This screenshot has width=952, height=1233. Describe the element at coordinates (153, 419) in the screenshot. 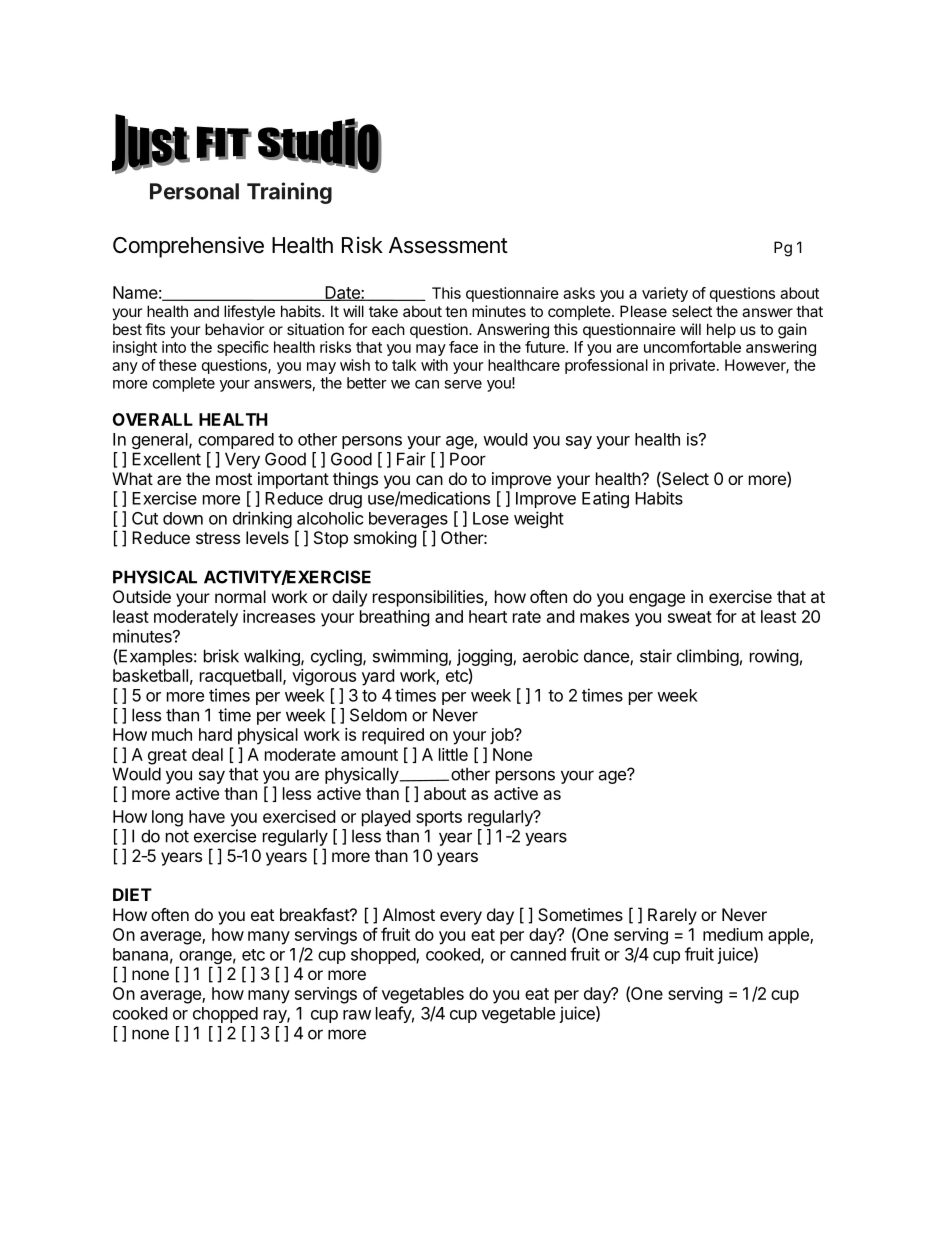

I see `OVERALL` at that location.
